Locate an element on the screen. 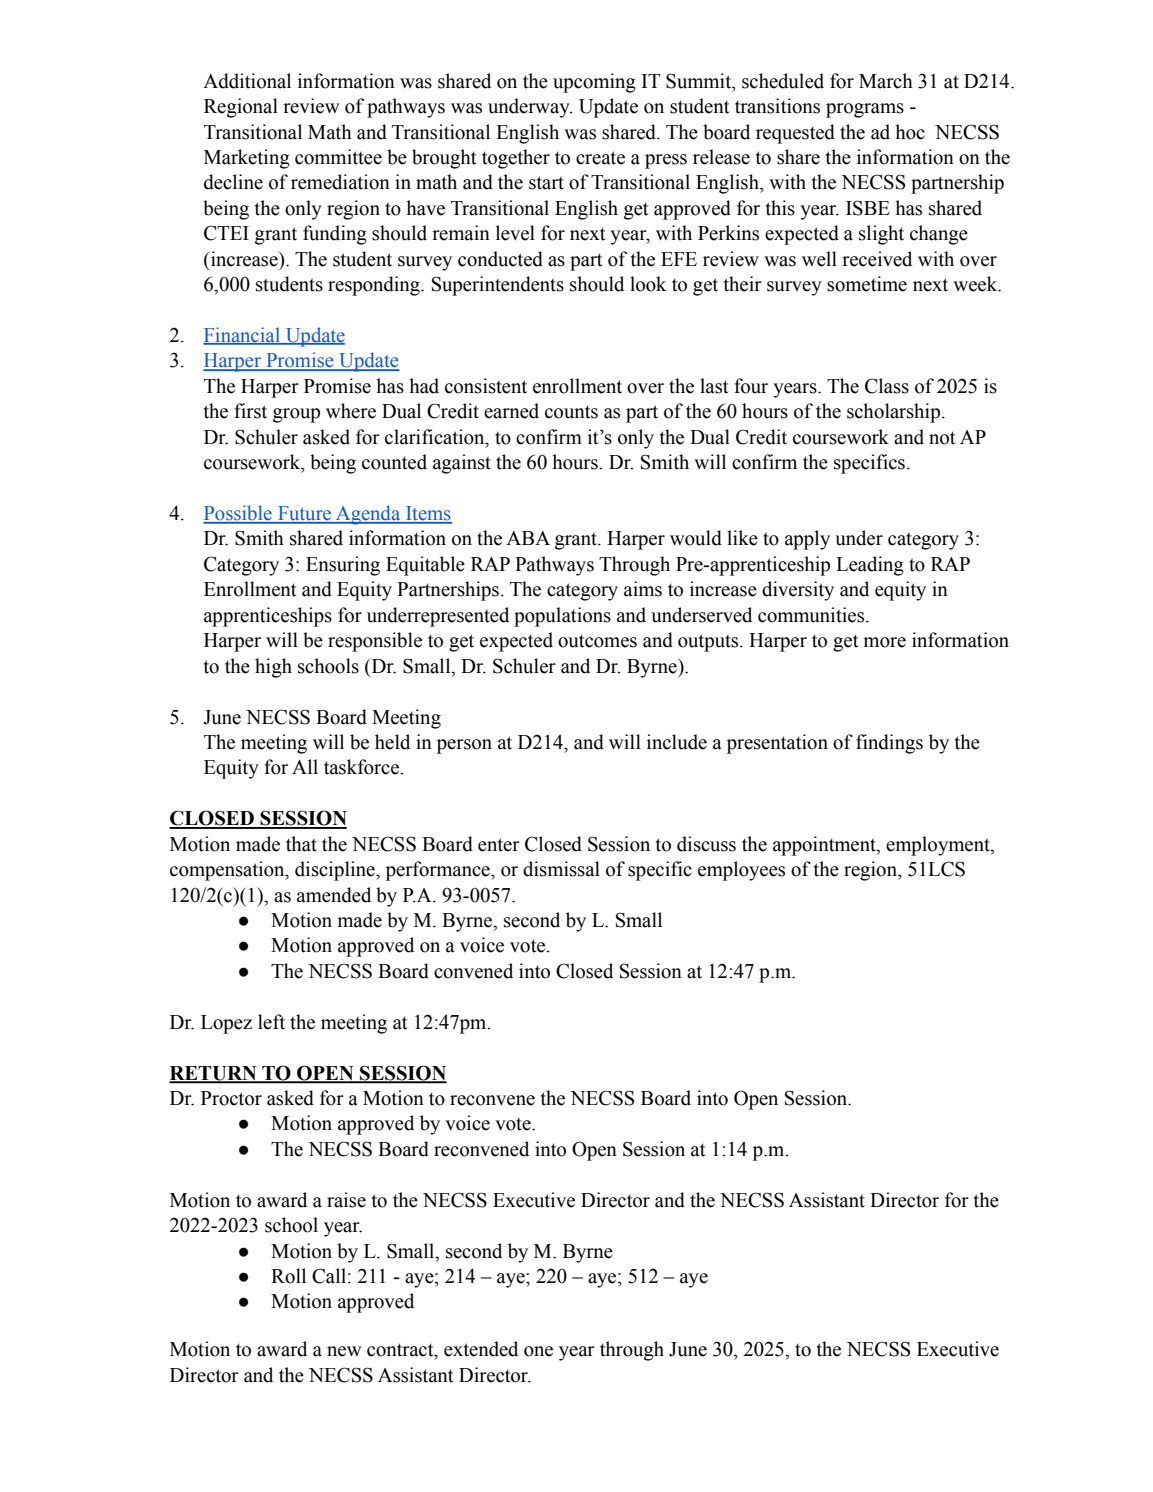  employees is located at coordinates (741, 871).
